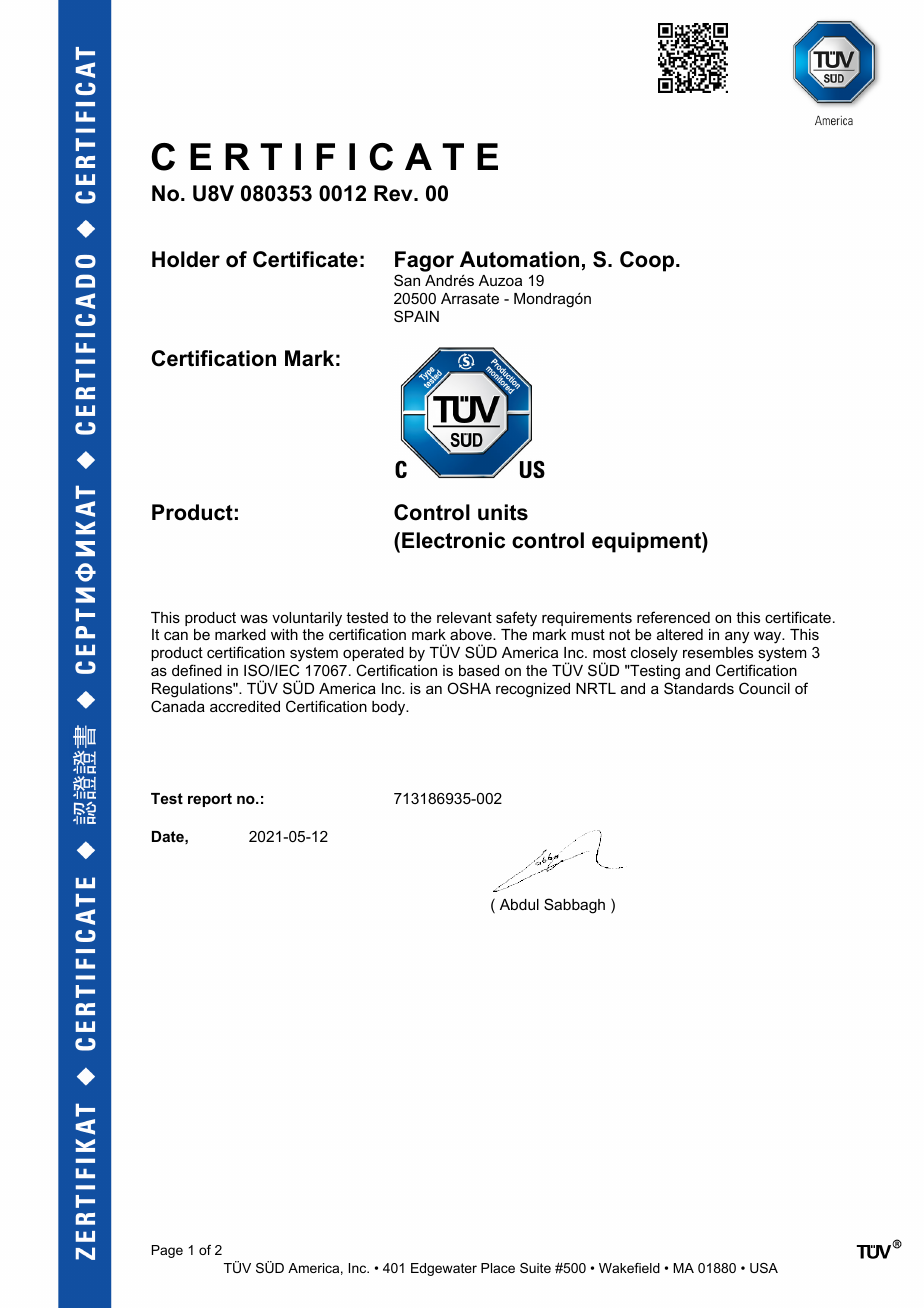 The height and width of the image is (1308, 924). What do you see at coordinates (699, 688) in the image?
I see `Standards` at bounding box center [699, 688].
